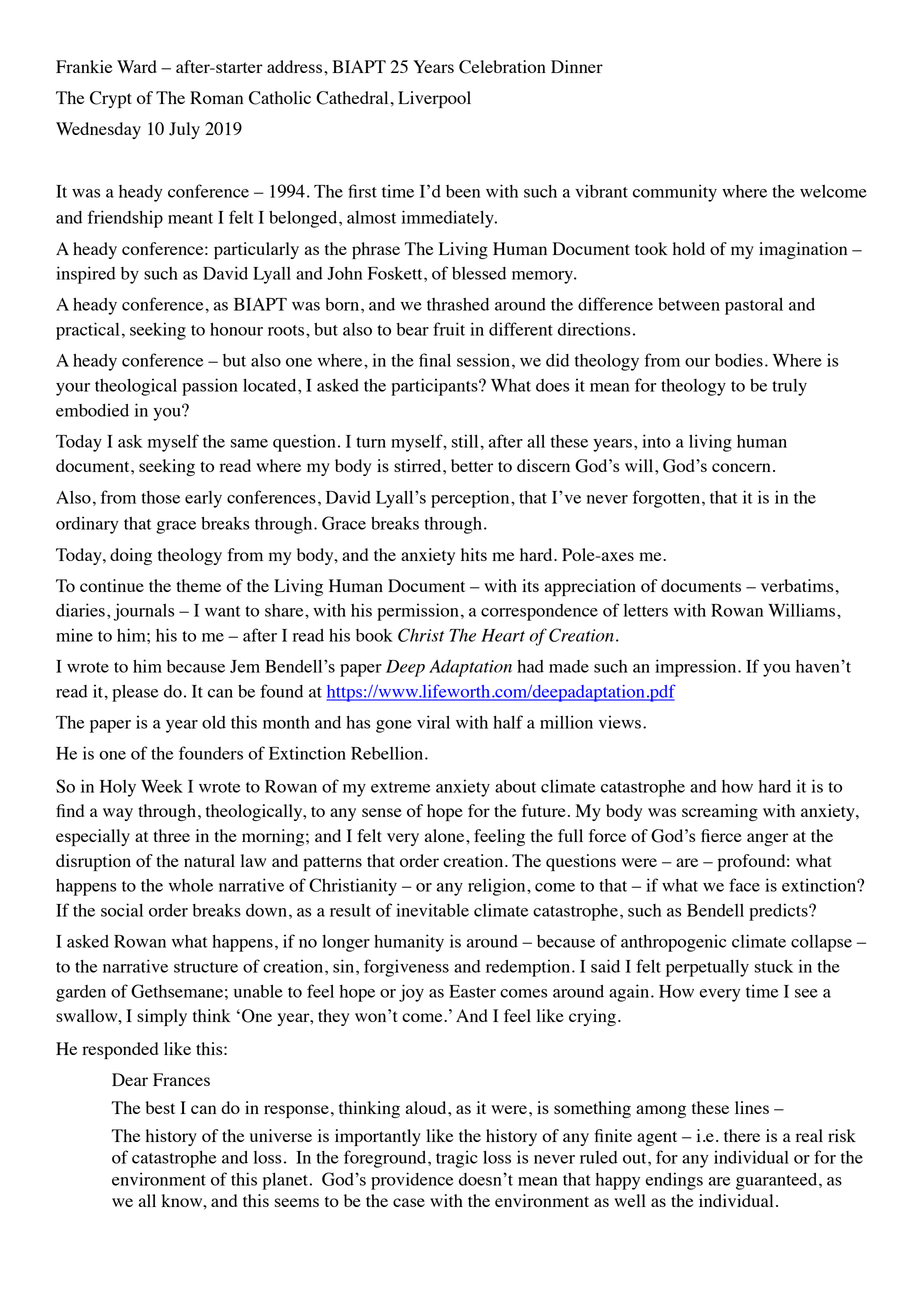 The width and height of the screenshot is (924, 1308). Describe the element at coordinates (143, 612) in the screenshot. I see `journals` at that location.
